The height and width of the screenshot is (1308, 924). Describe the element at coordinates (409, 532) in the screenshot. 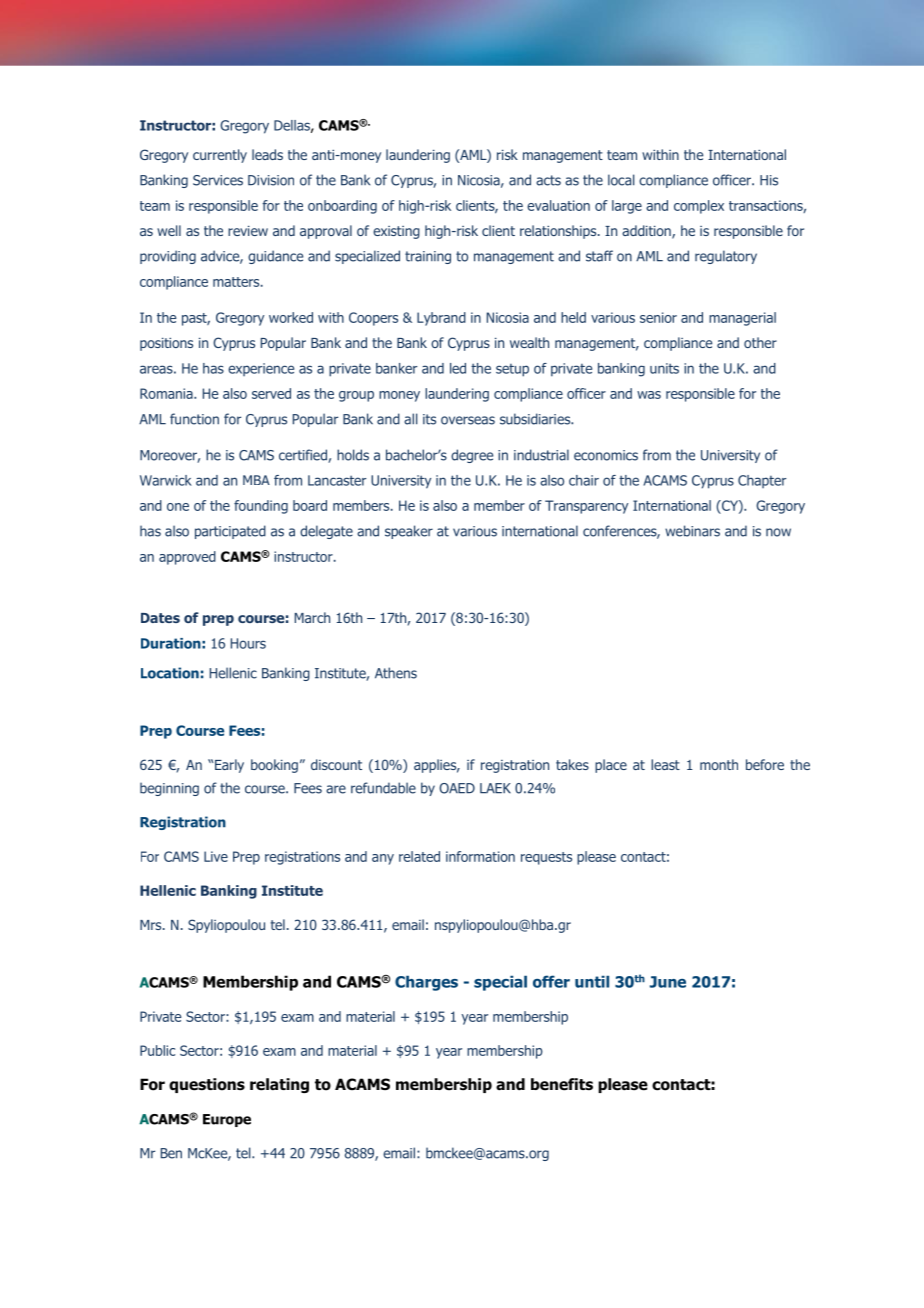

I see `speaker` at that location.
